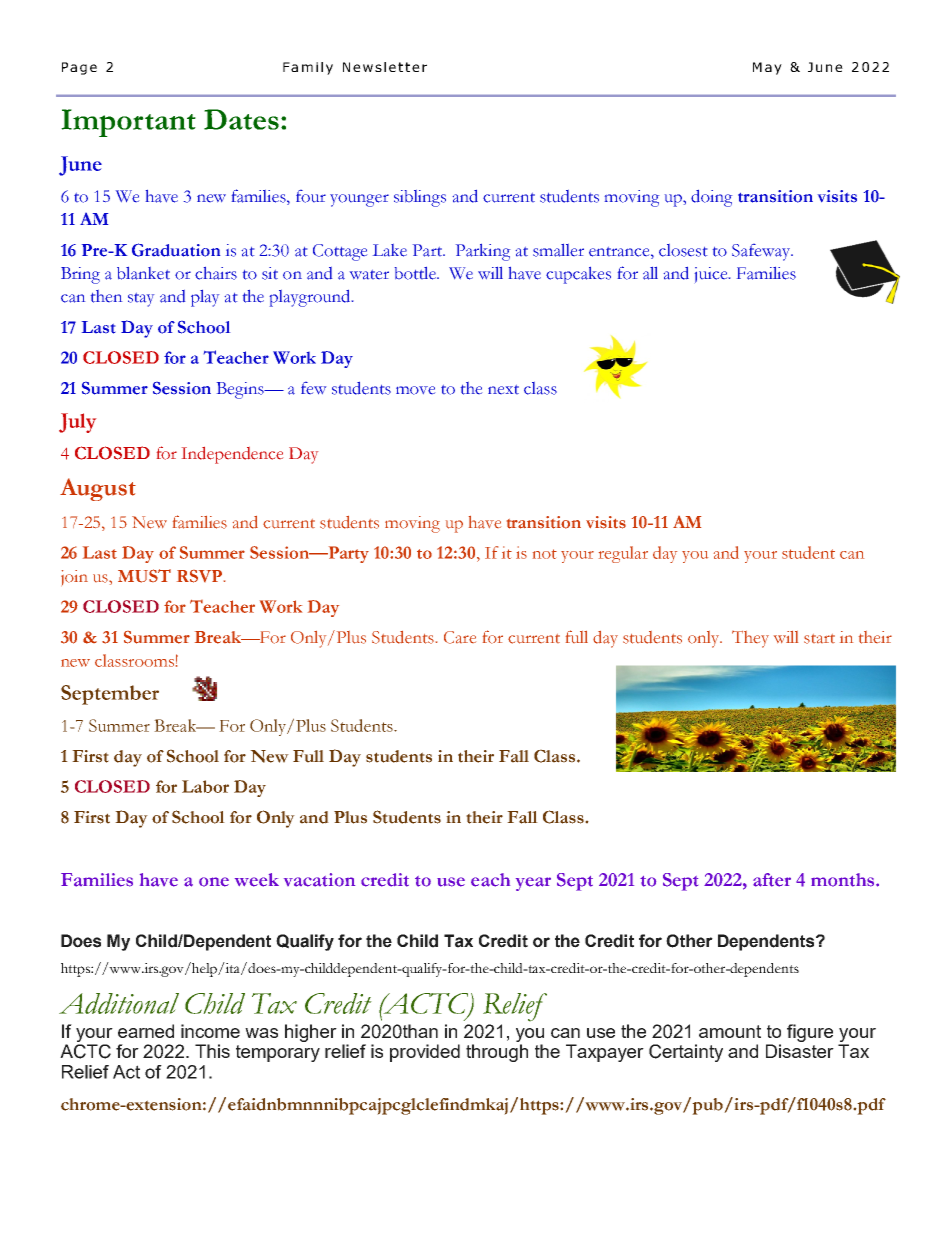  I want to click on one, so click(214, 882).
